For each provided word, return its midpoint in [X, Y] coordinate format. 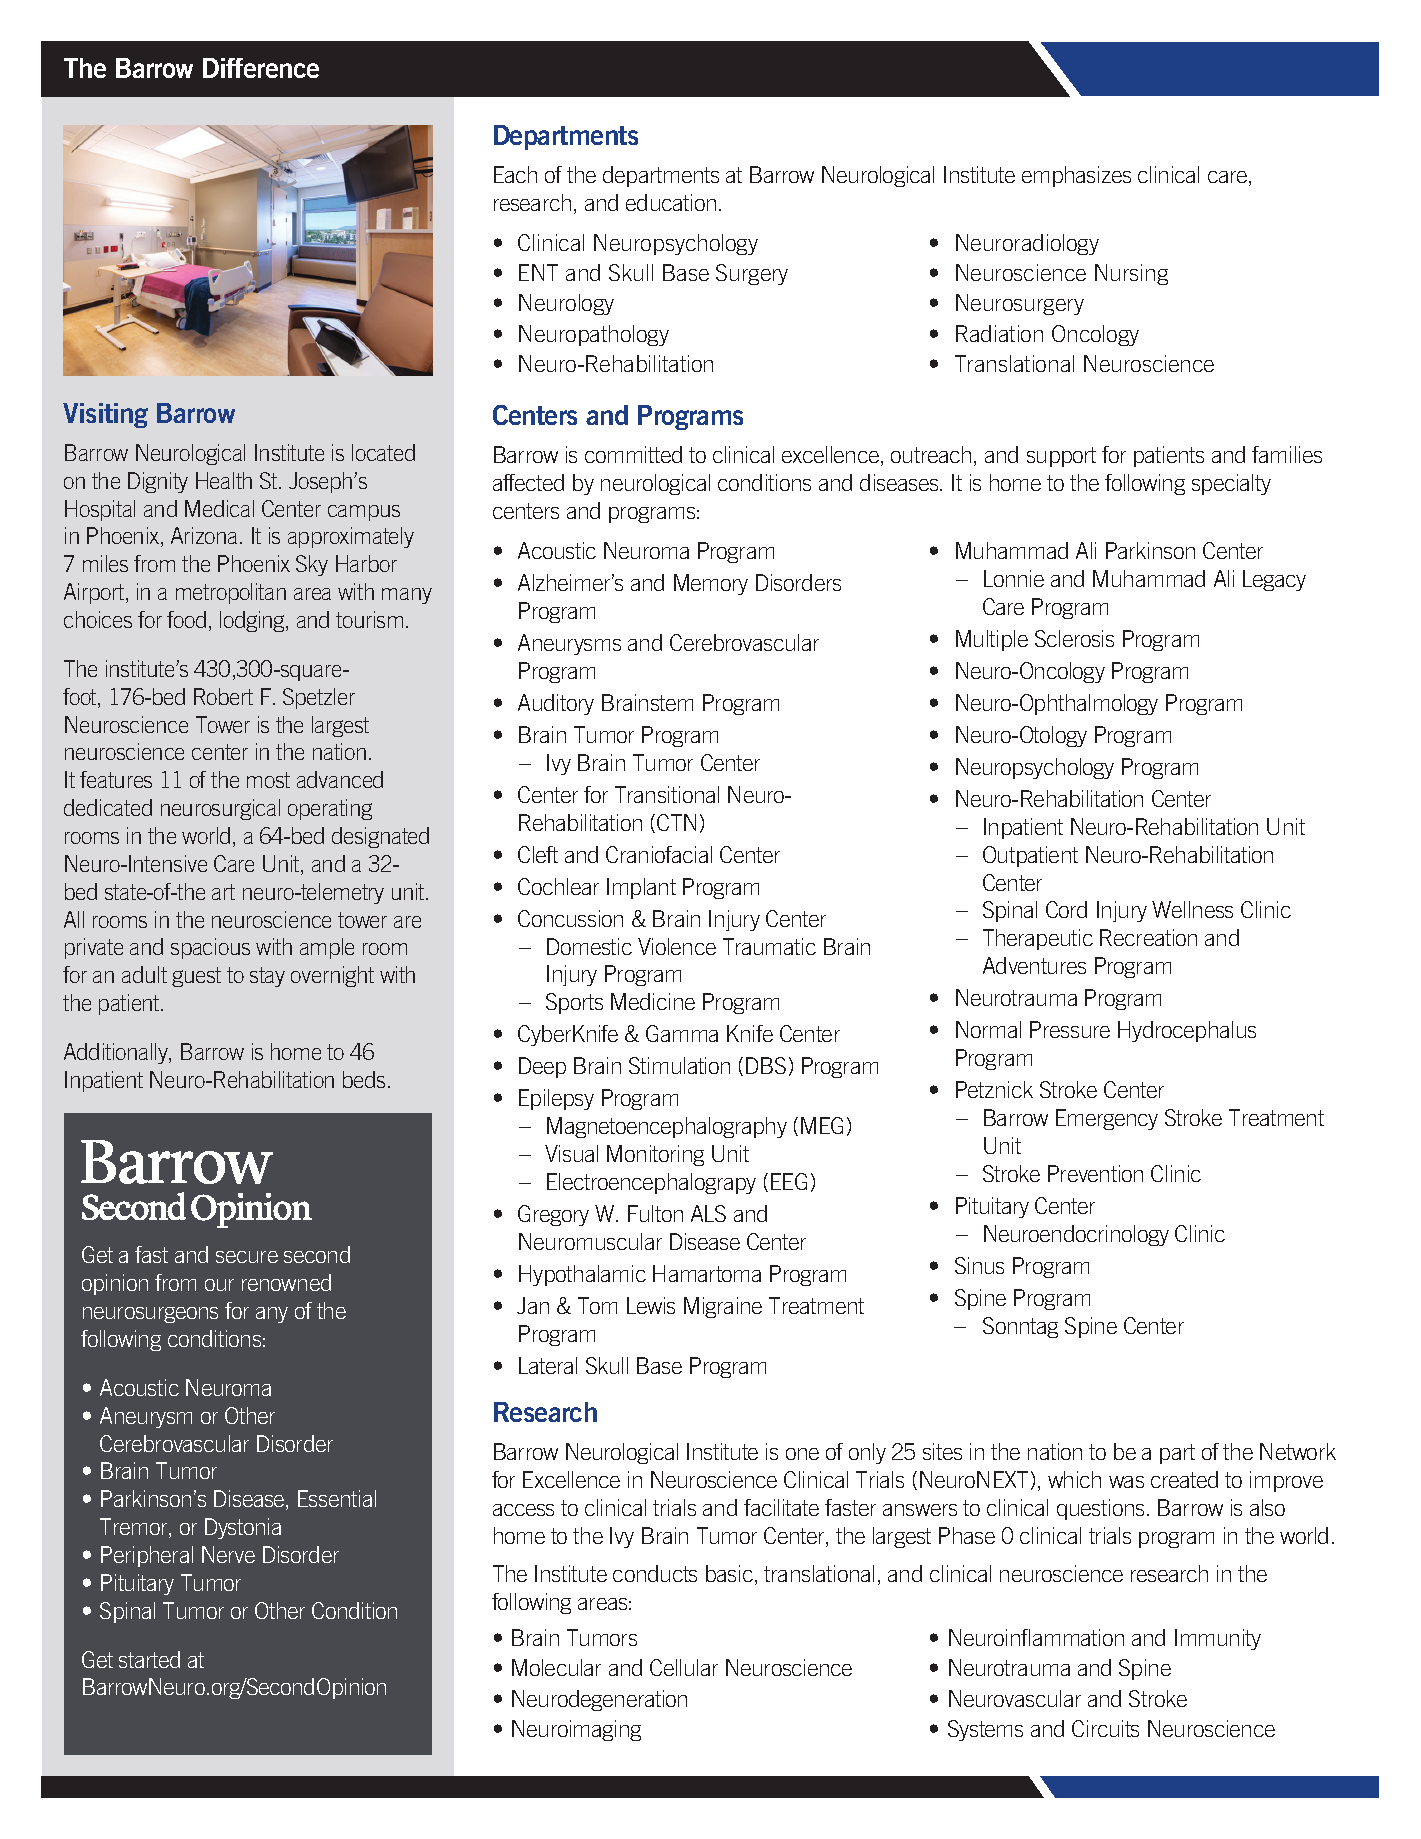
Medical [219, 508]
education [671, 202]
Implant [641, 888]
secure [247, 1257]
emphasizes [1076, 176]
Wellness [1192, 909]
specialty [1231, 484]
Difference [261, 68]
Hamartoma [707, 1273]
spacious [210, 948]
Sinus [979, 1265]
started [149, 1659]
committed [633, 454]
